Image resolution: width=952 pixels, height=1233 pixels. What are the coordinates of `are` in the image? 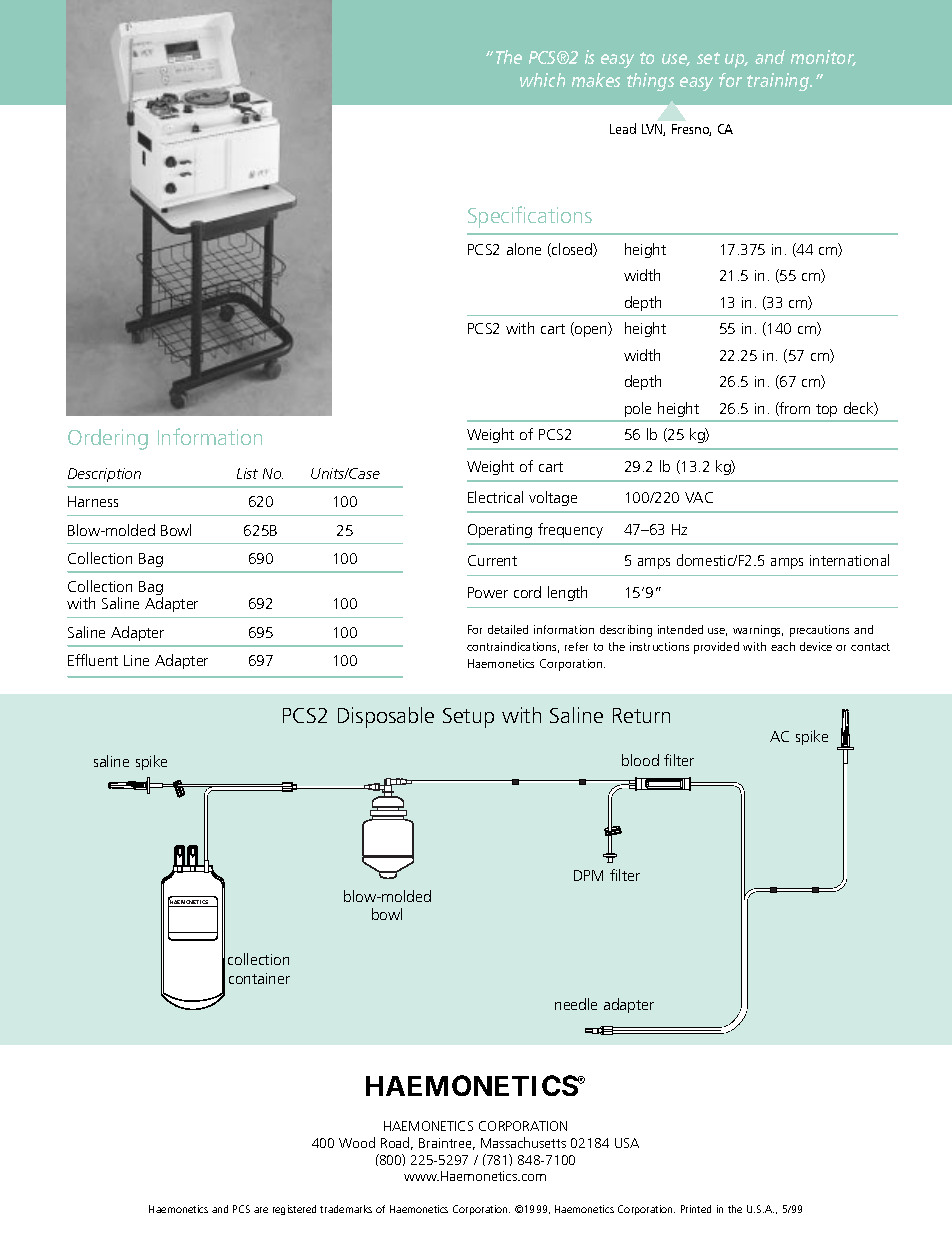 It's located at (261, 1210).
